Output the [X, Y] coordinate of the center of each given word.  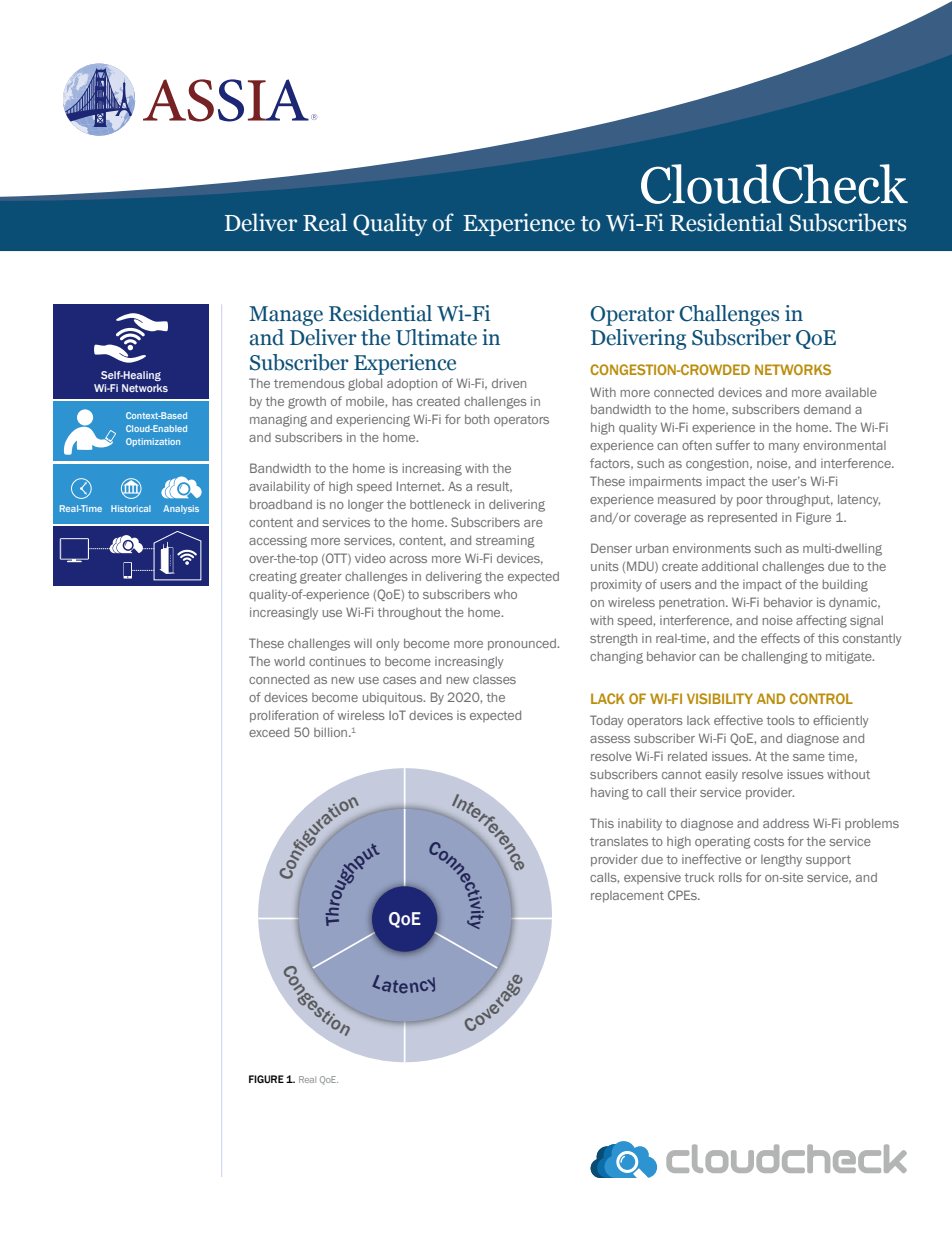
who [505, 594]
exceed [269, 732]
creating [273, 577]
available [851, 392]
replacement [627, 897]
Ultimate [436, 337]
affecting [821, 621]
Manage [286, 316]
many [784, 448]
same [809, 757]
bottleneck [440, 504]
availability [279, 487]
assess [610, 739]
